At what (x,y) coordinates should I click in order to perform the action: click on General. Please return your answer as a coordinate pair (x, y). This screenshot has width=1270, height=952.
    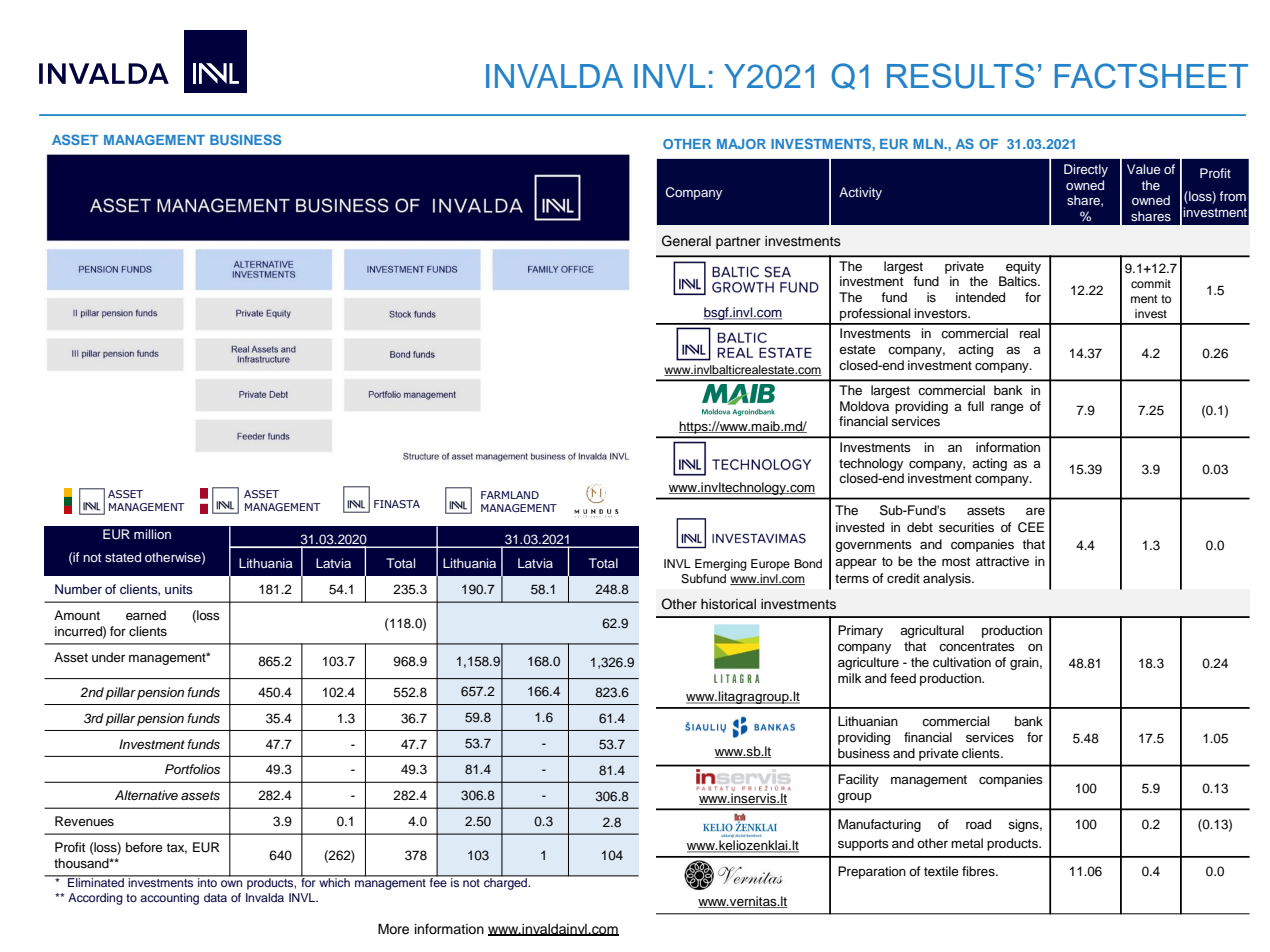
    Looking at the image, I should click on (686, 241).
